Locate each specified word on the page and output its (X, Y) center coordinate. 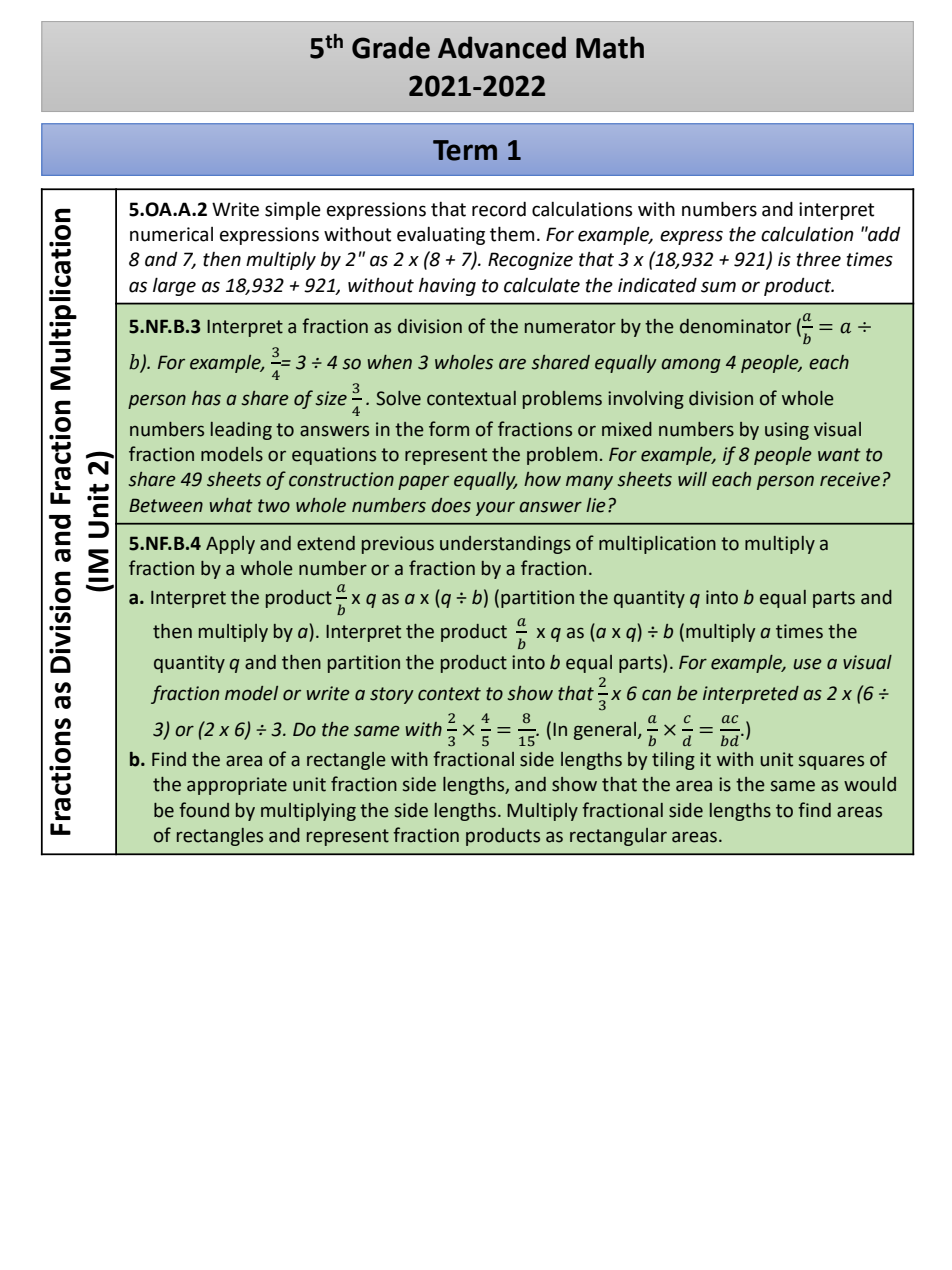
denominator (735, 326)
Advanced (502, 47)
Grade (391, 47)
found (204, 810)
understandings (505, 545)
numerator (570, 327)
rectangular (618, 837)
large (174, 286)
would (870, 784)
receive (850, 479)
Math (610, 47)
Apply (230, 545)
